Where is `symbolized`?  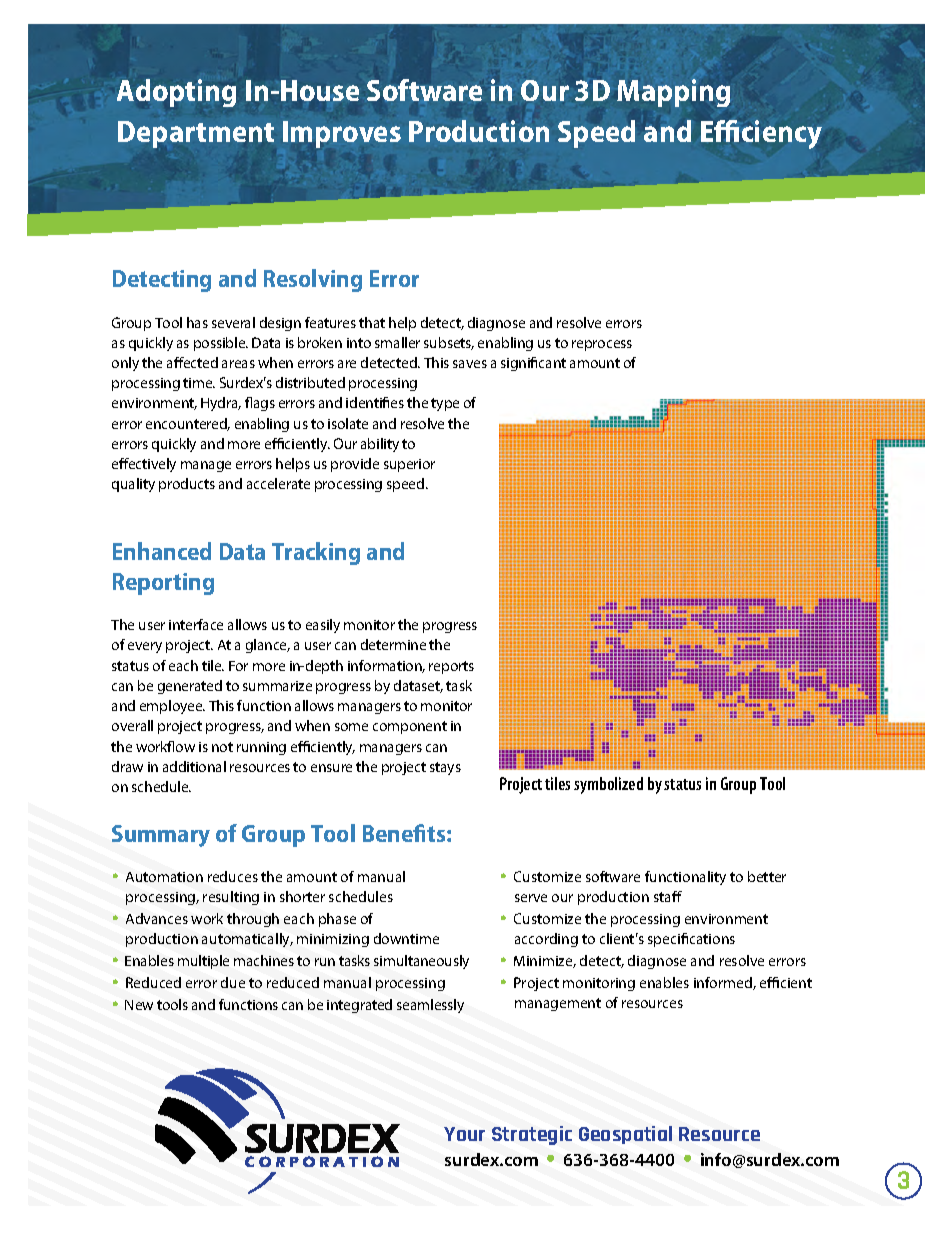
symbolized is located at coordinates (608, 785).
